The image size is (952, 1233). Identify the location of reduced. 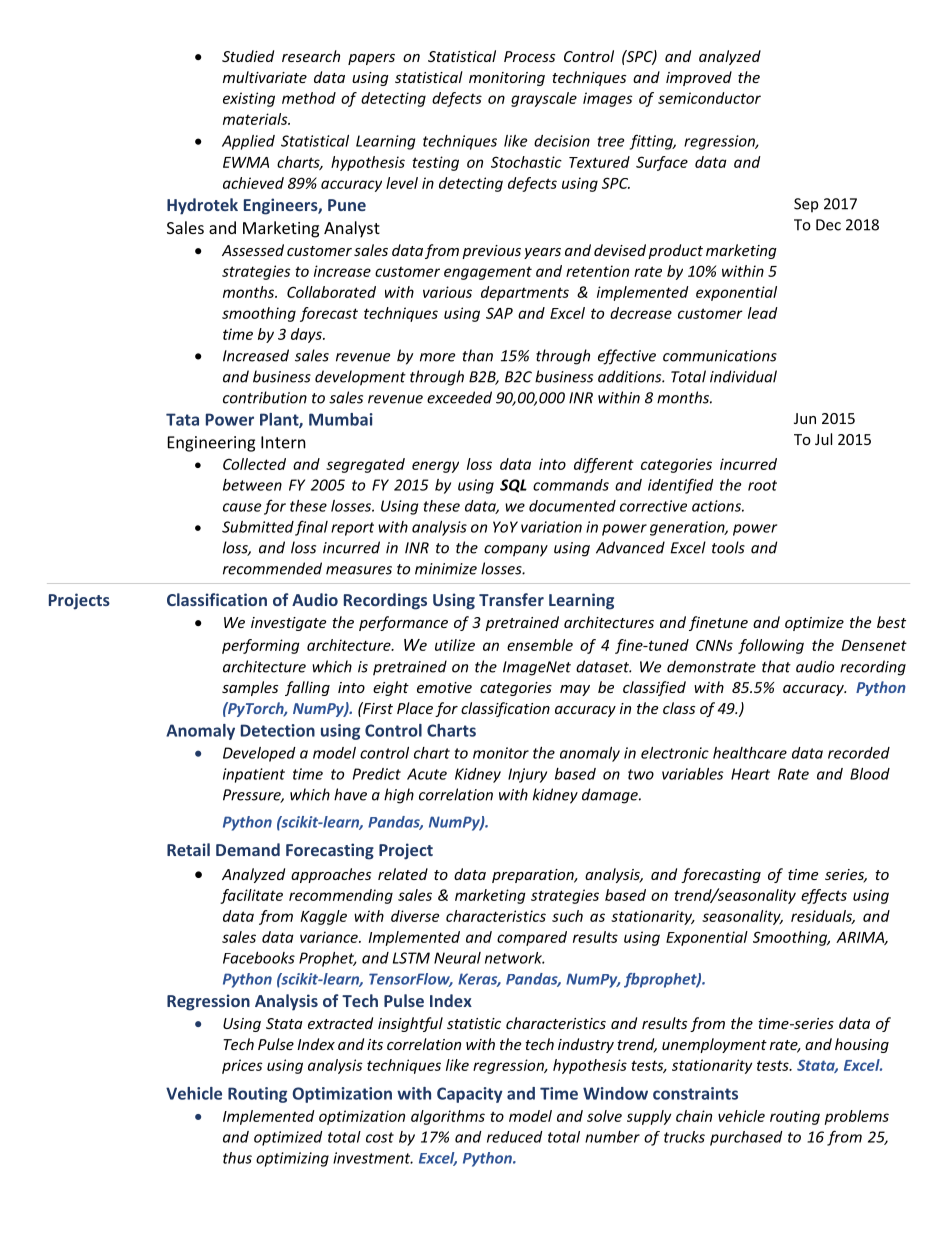
(515, 1137).
